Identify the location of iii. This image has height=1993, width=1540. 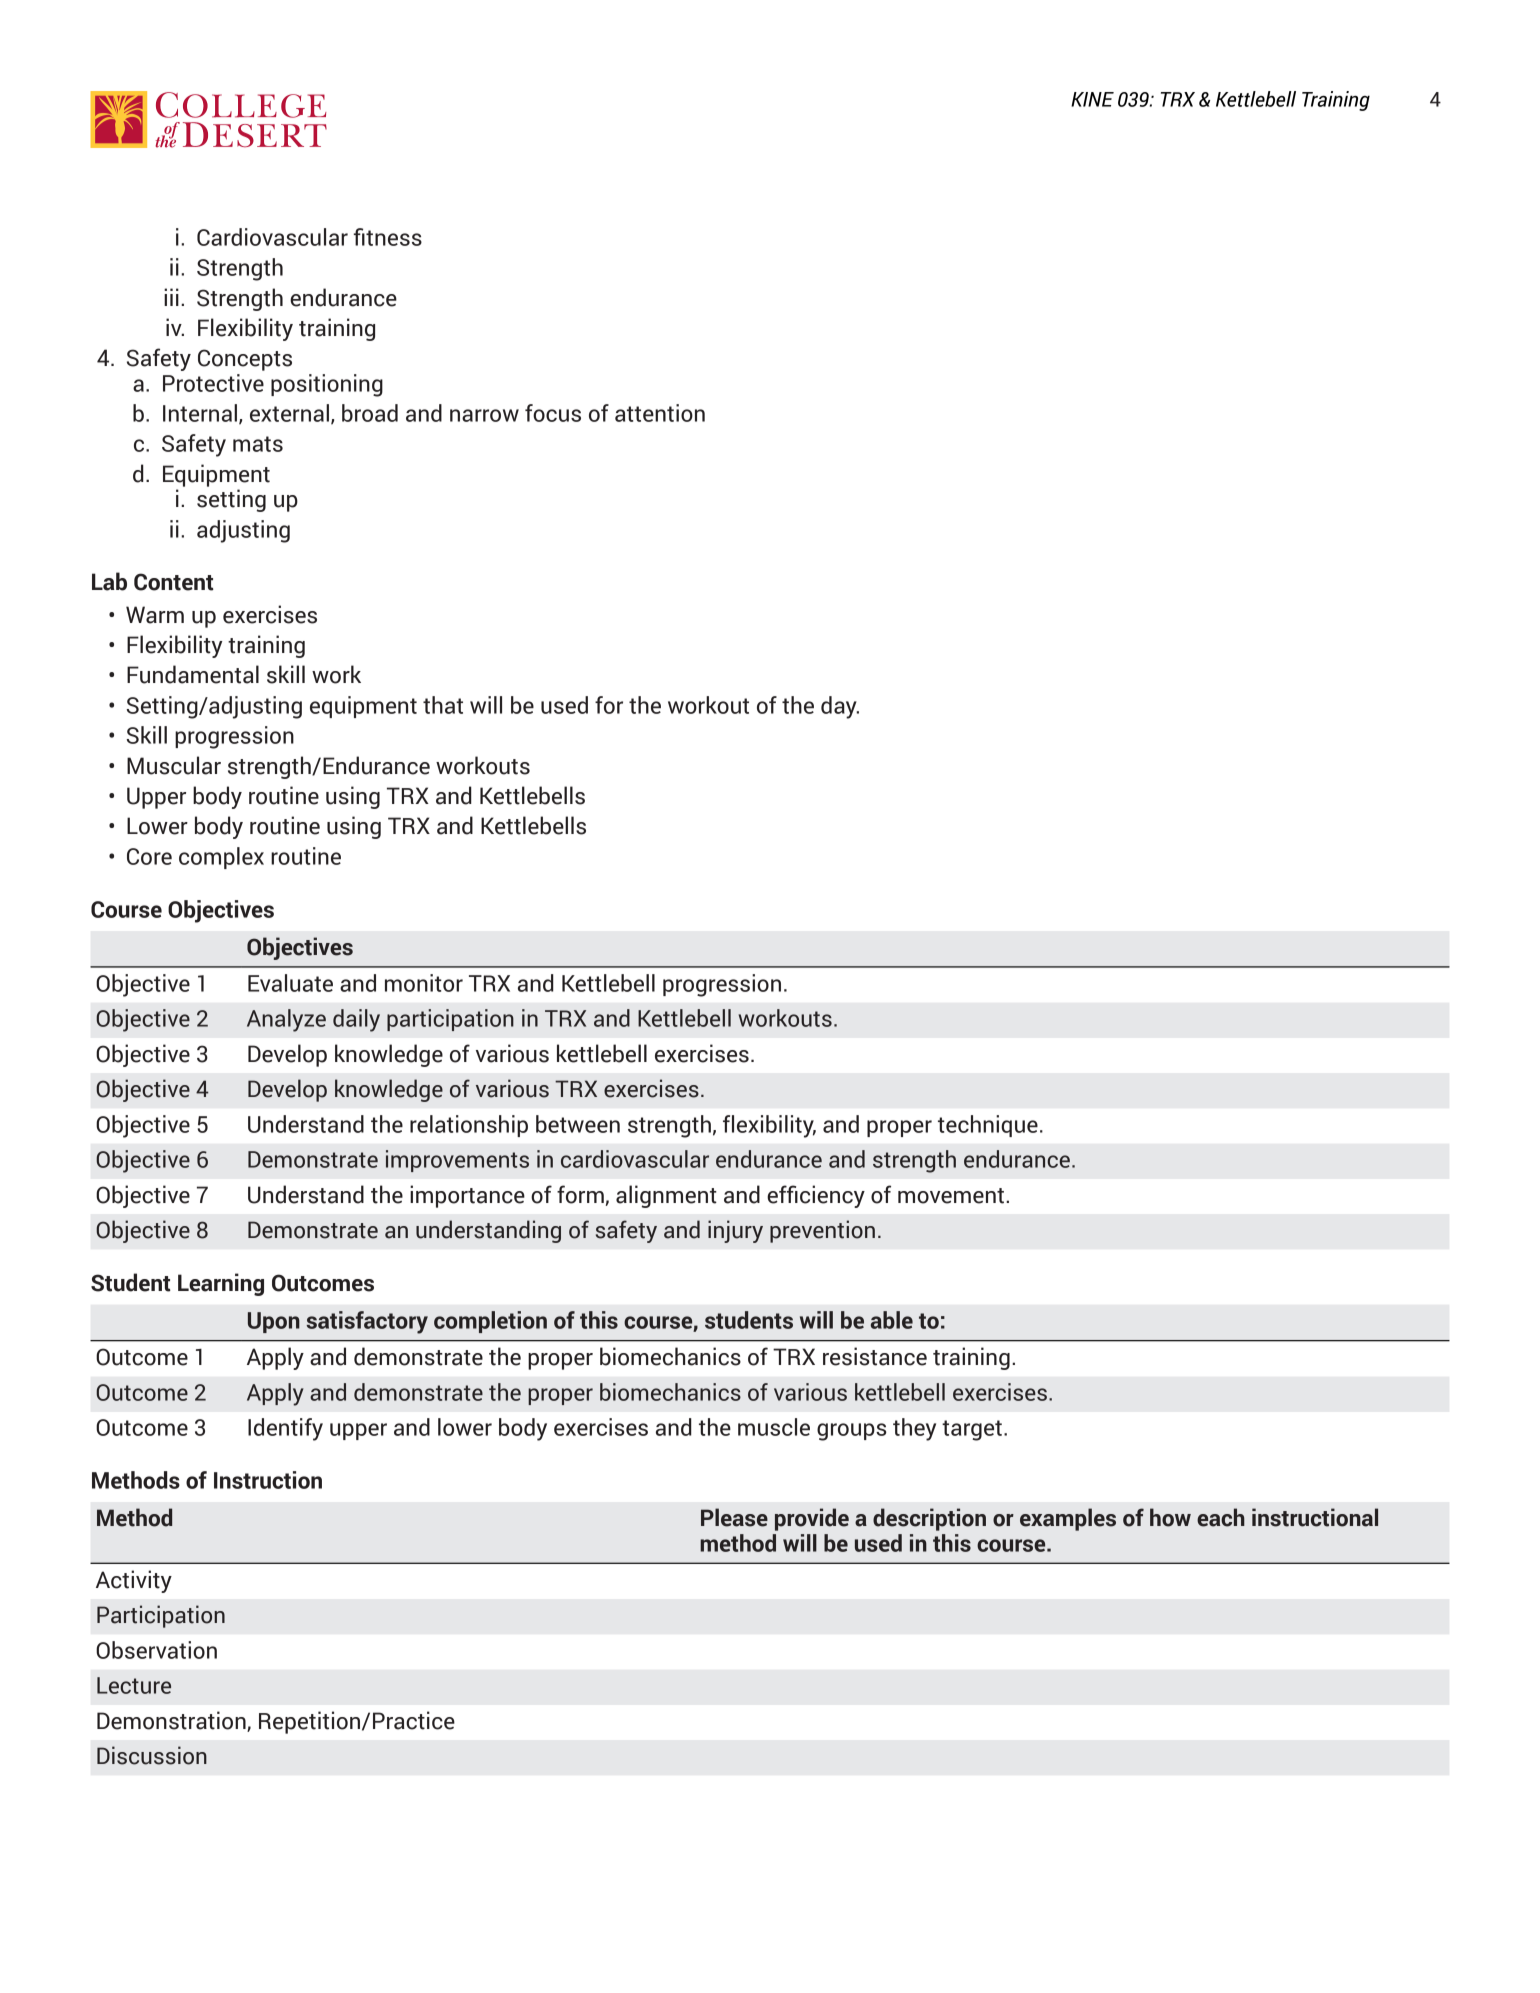
(171, 297).
